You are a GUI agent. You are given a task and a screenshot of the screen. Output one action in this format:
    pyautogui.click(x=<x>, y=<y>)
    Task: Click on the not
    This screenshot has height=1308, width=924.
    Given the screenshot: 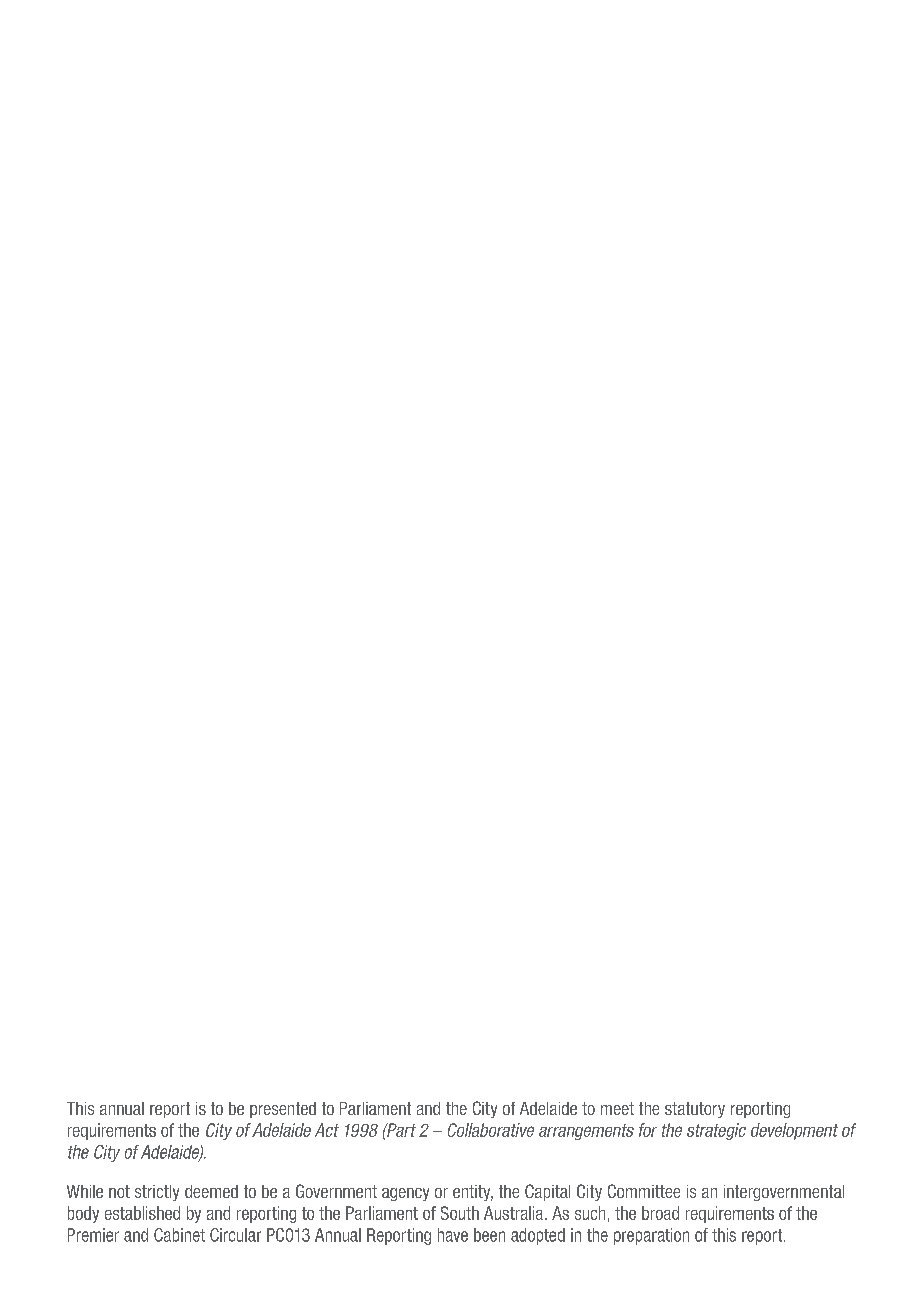 What is the action you would take?
    pyautogui.click(x=119, y=1191)
